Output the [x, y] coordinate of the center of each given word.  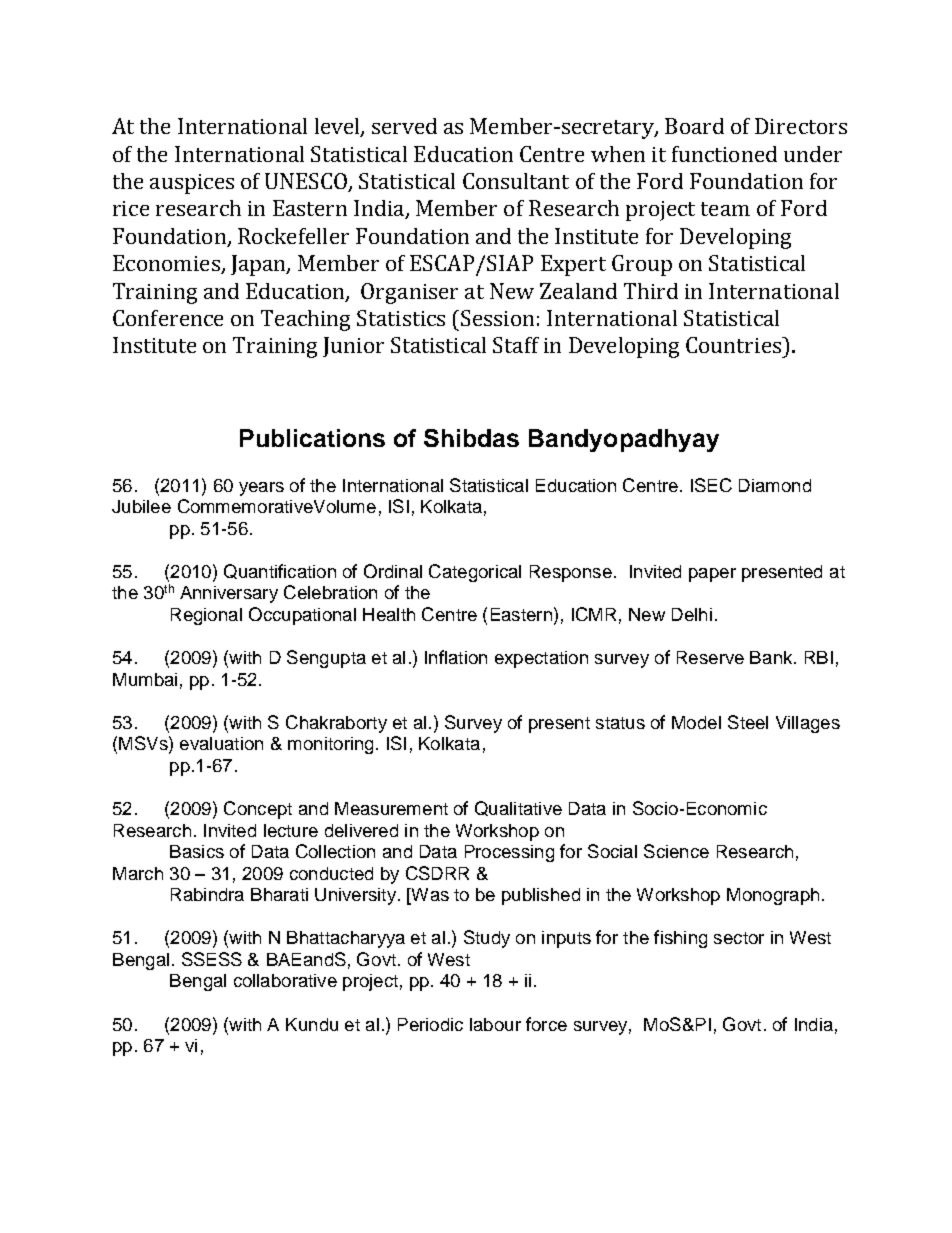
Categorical [475, 573]
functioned [724, 154]
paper [712, 575]
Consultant [516, 181]
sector [739, 938]
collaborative [285, 980]
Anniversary [229, 594]
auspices [192, 184]
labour [495, 1024]
